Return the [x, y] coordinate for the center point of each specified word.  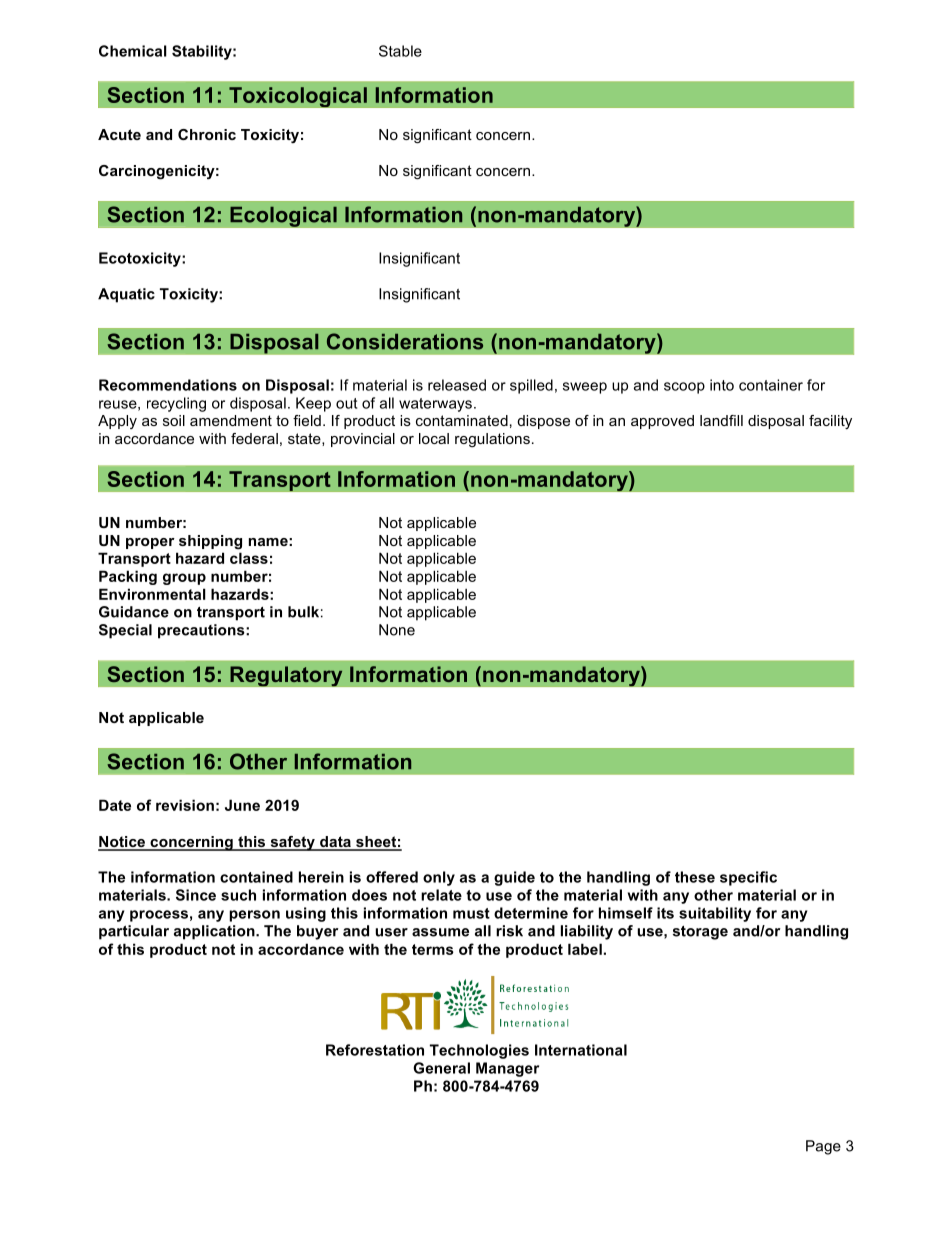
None [397, 630]
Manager [507, 1069]
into [722, 385]
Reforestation [375, 1050]
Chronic [207, 134]
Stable [400, 51]
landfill [721, 420]
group [184, 579]
